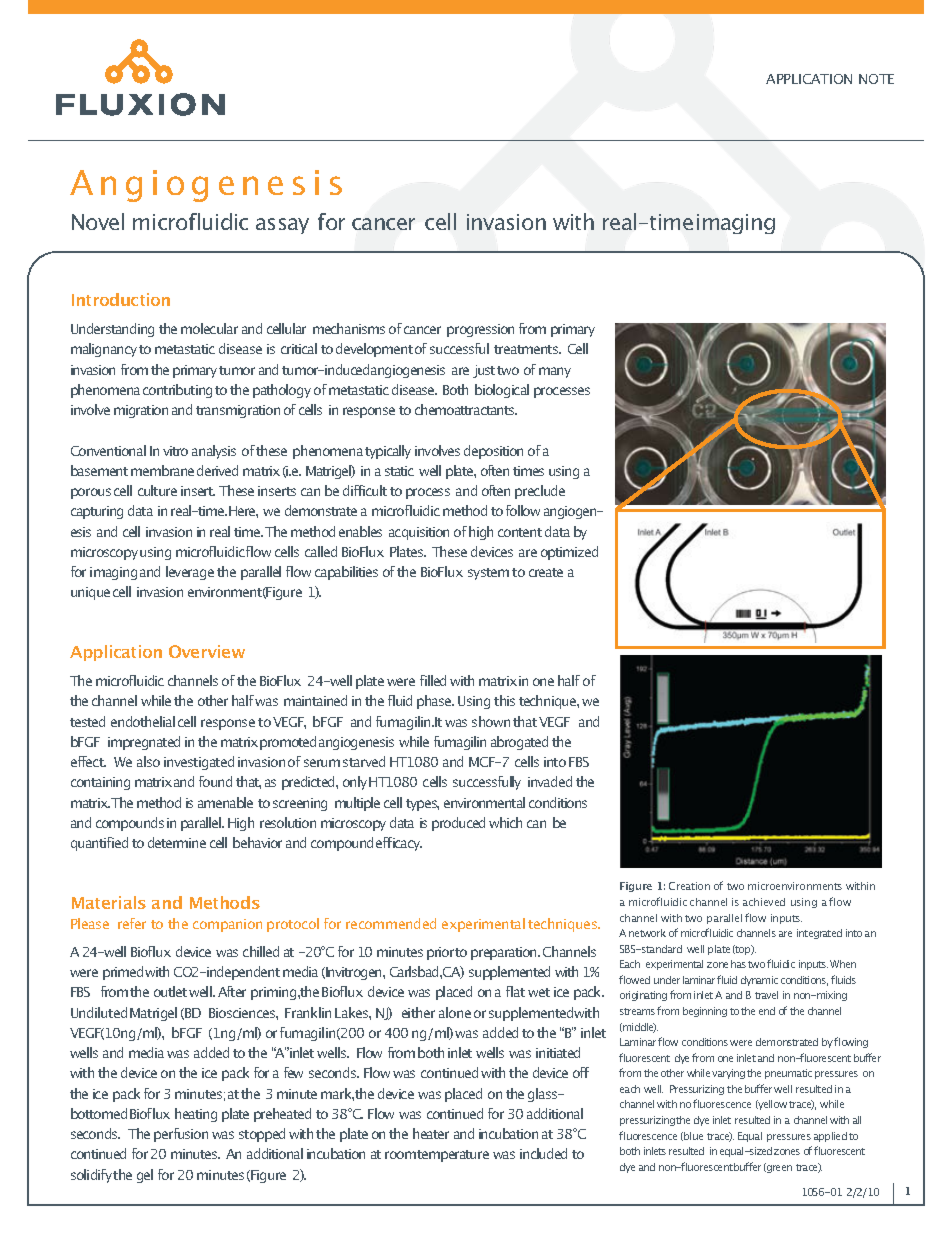  Describe the element at coordinates (214, 452) in the screenshot. I see `analysis` at that location.
